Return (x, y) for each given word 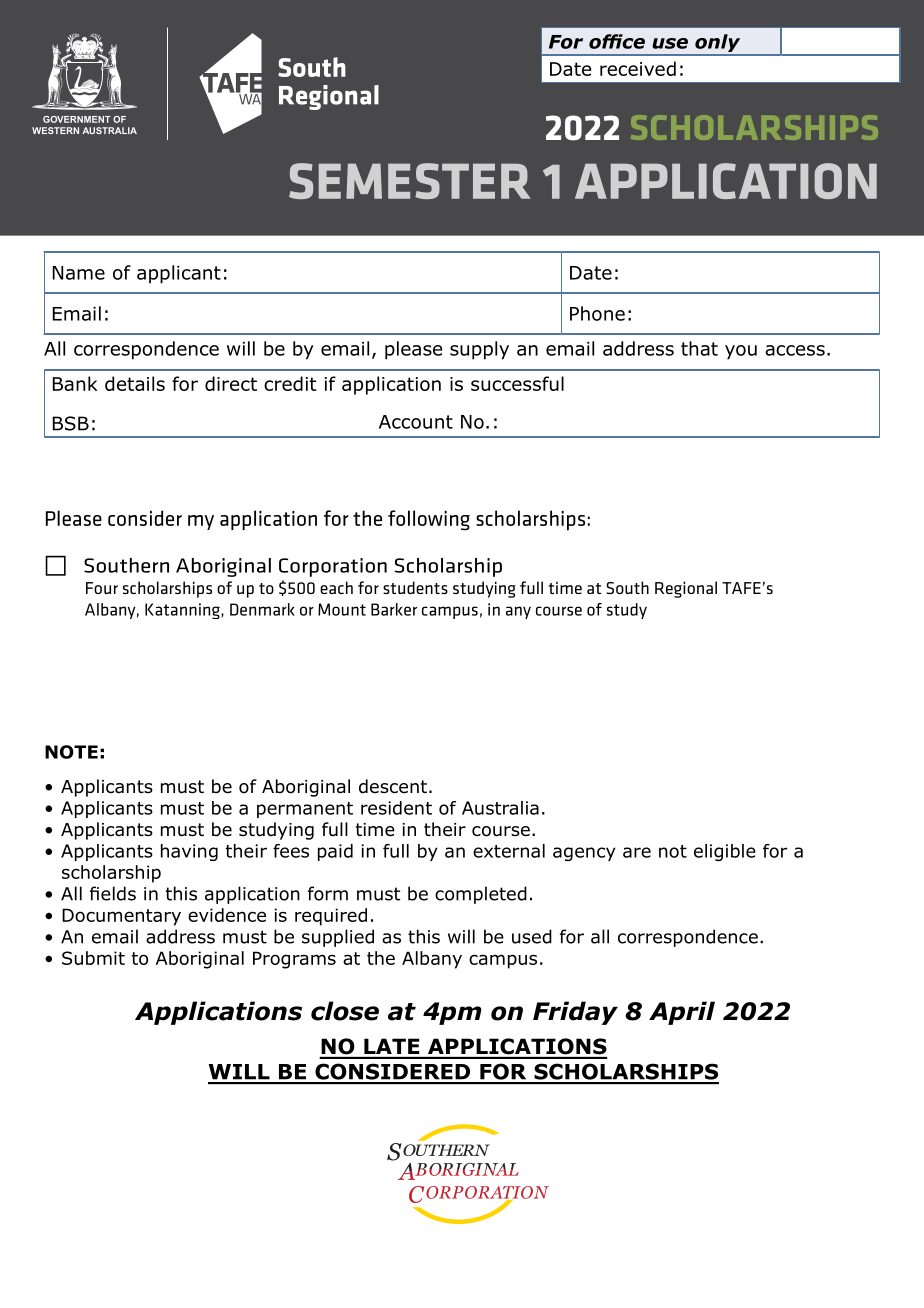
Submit (93, 958)
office (617, 41)
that (699, 348)
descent (393, 786)
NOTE (71, 752)
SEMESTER (410, 181)
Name (79, 273)
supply (479, 350)
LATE (391, 1046)
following (429, 520)
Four (102, 588)
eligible (725, 852)
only (718, 44)
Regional (686, 589)
